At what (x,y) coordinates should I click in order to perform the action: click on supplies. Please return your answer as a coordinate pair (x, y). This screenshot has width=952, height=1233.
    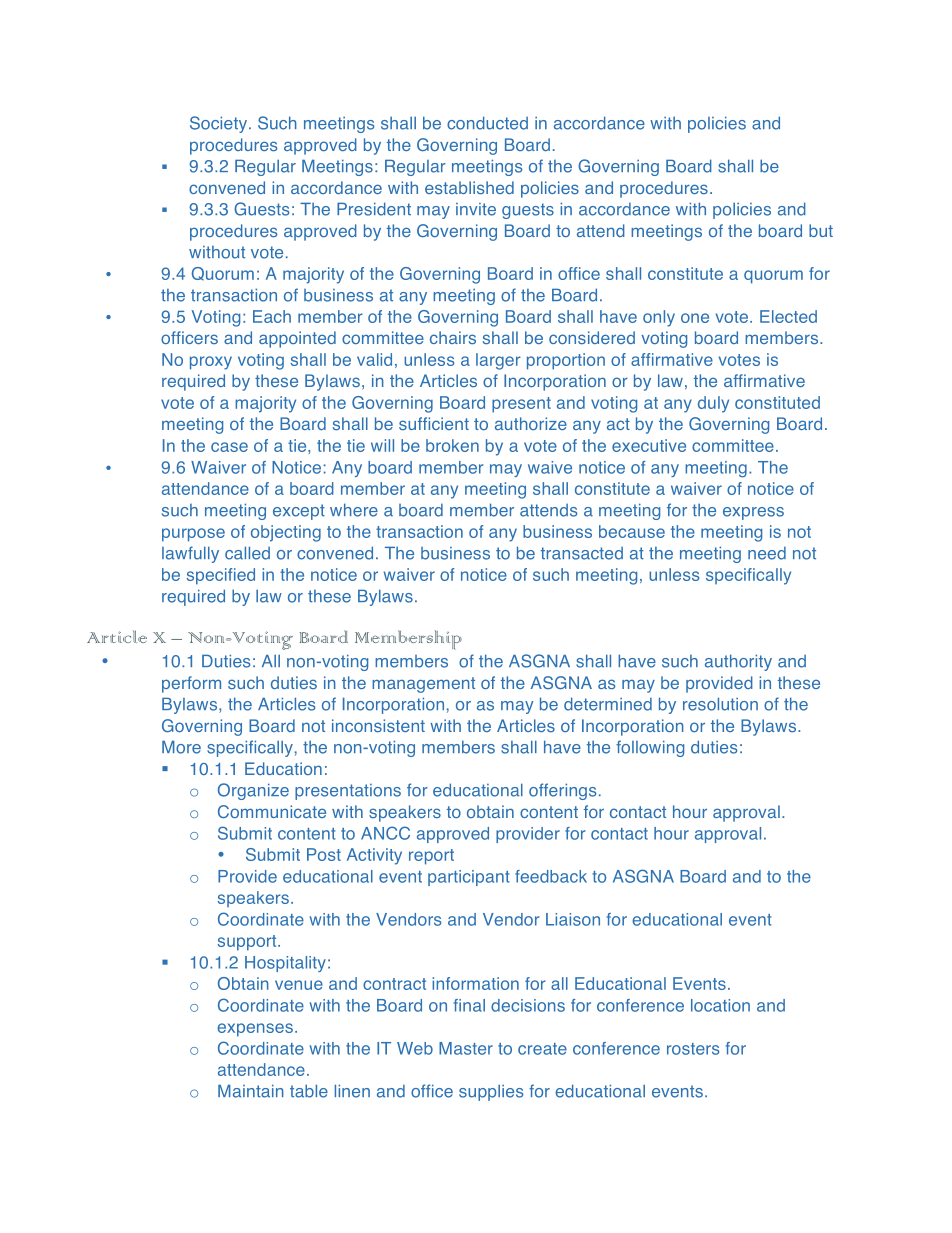
    Looking at the image, I should click on (491, 1093).
